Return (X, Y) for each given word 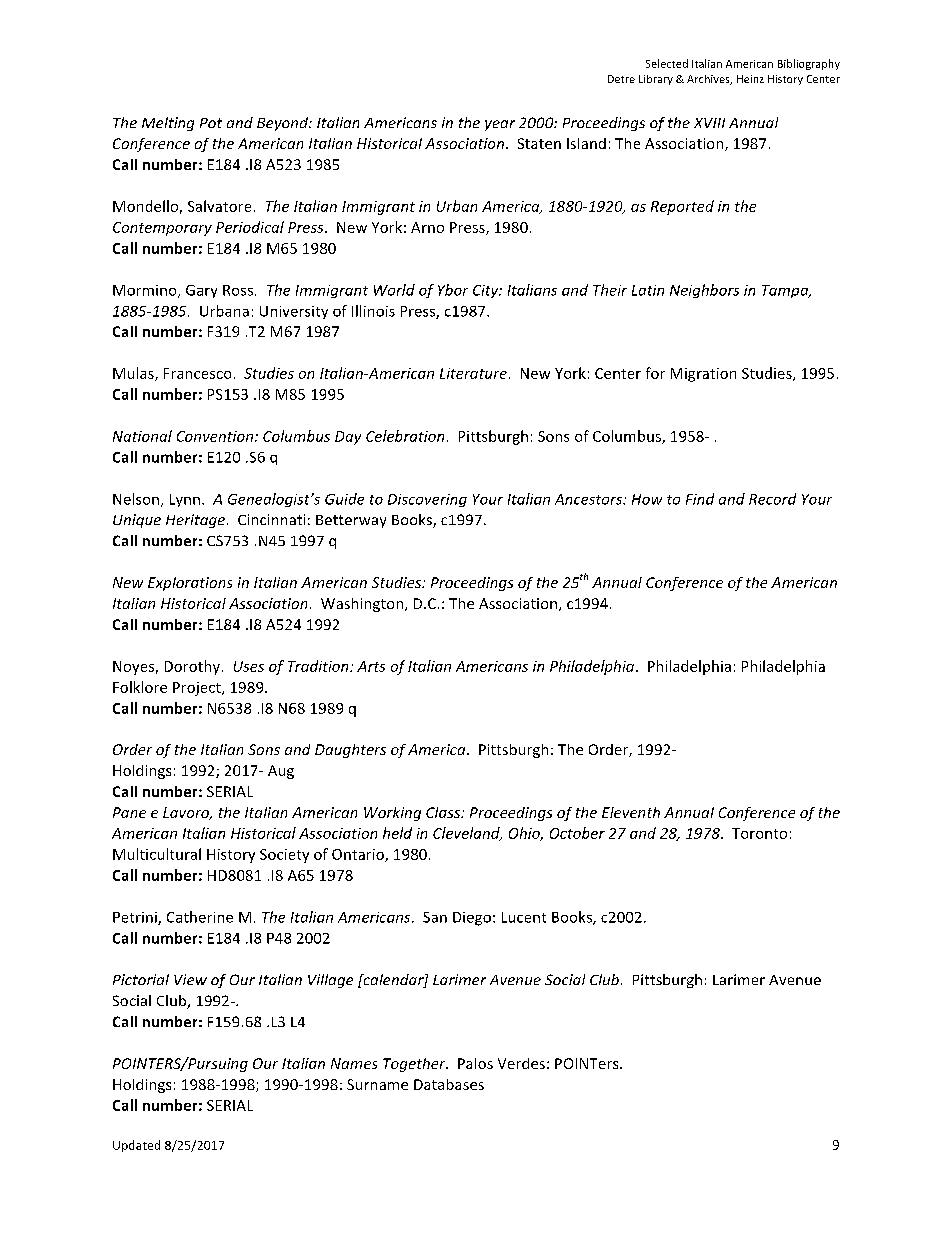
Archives (709, 80)
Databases (449, 1084)
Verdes (521, 1063)
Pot (211, 123)
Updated (136, 1146)
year (500, 125)
